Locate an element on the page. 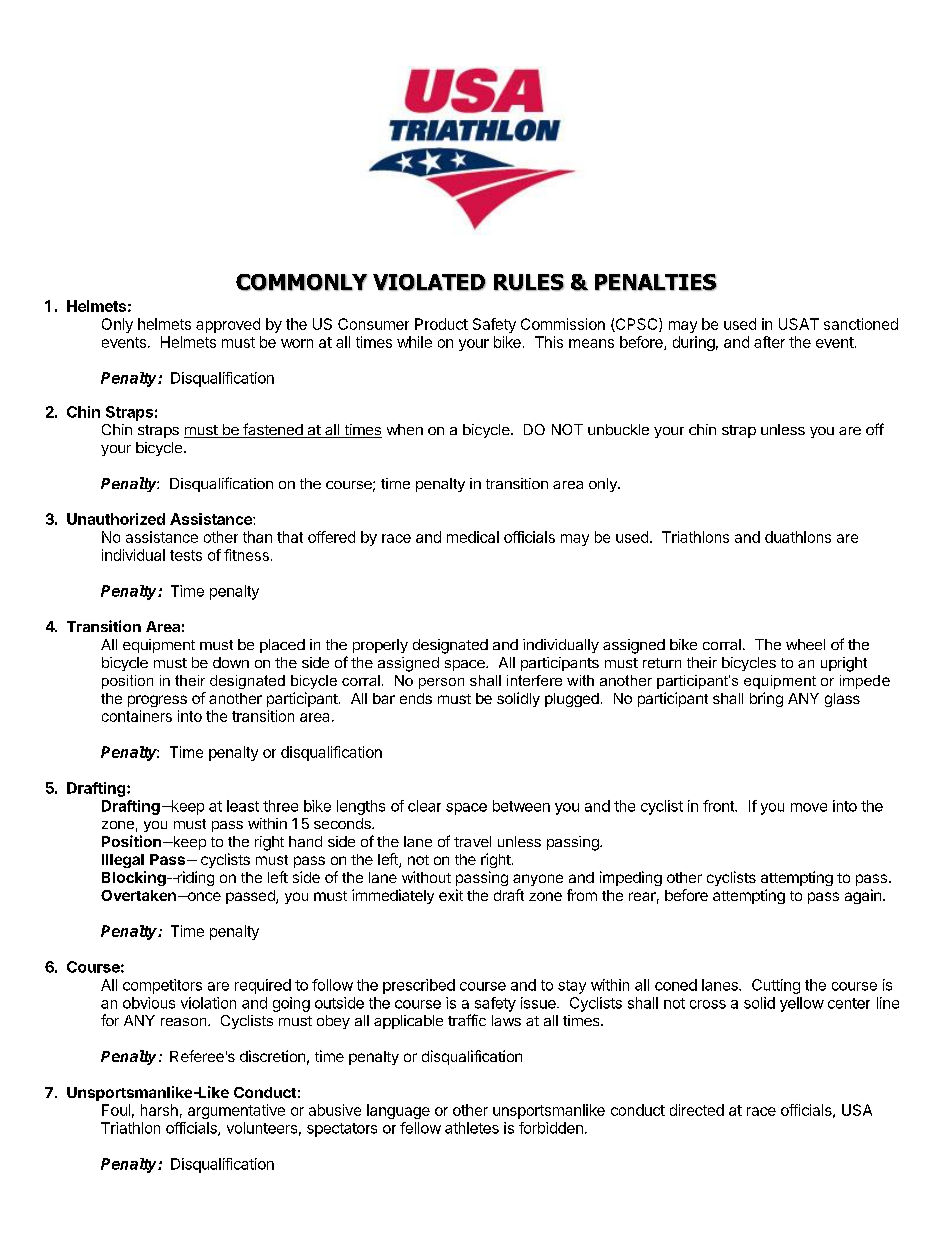 The height and width of the document is (1233, 952). medical is located at coordinates (473, 537).
